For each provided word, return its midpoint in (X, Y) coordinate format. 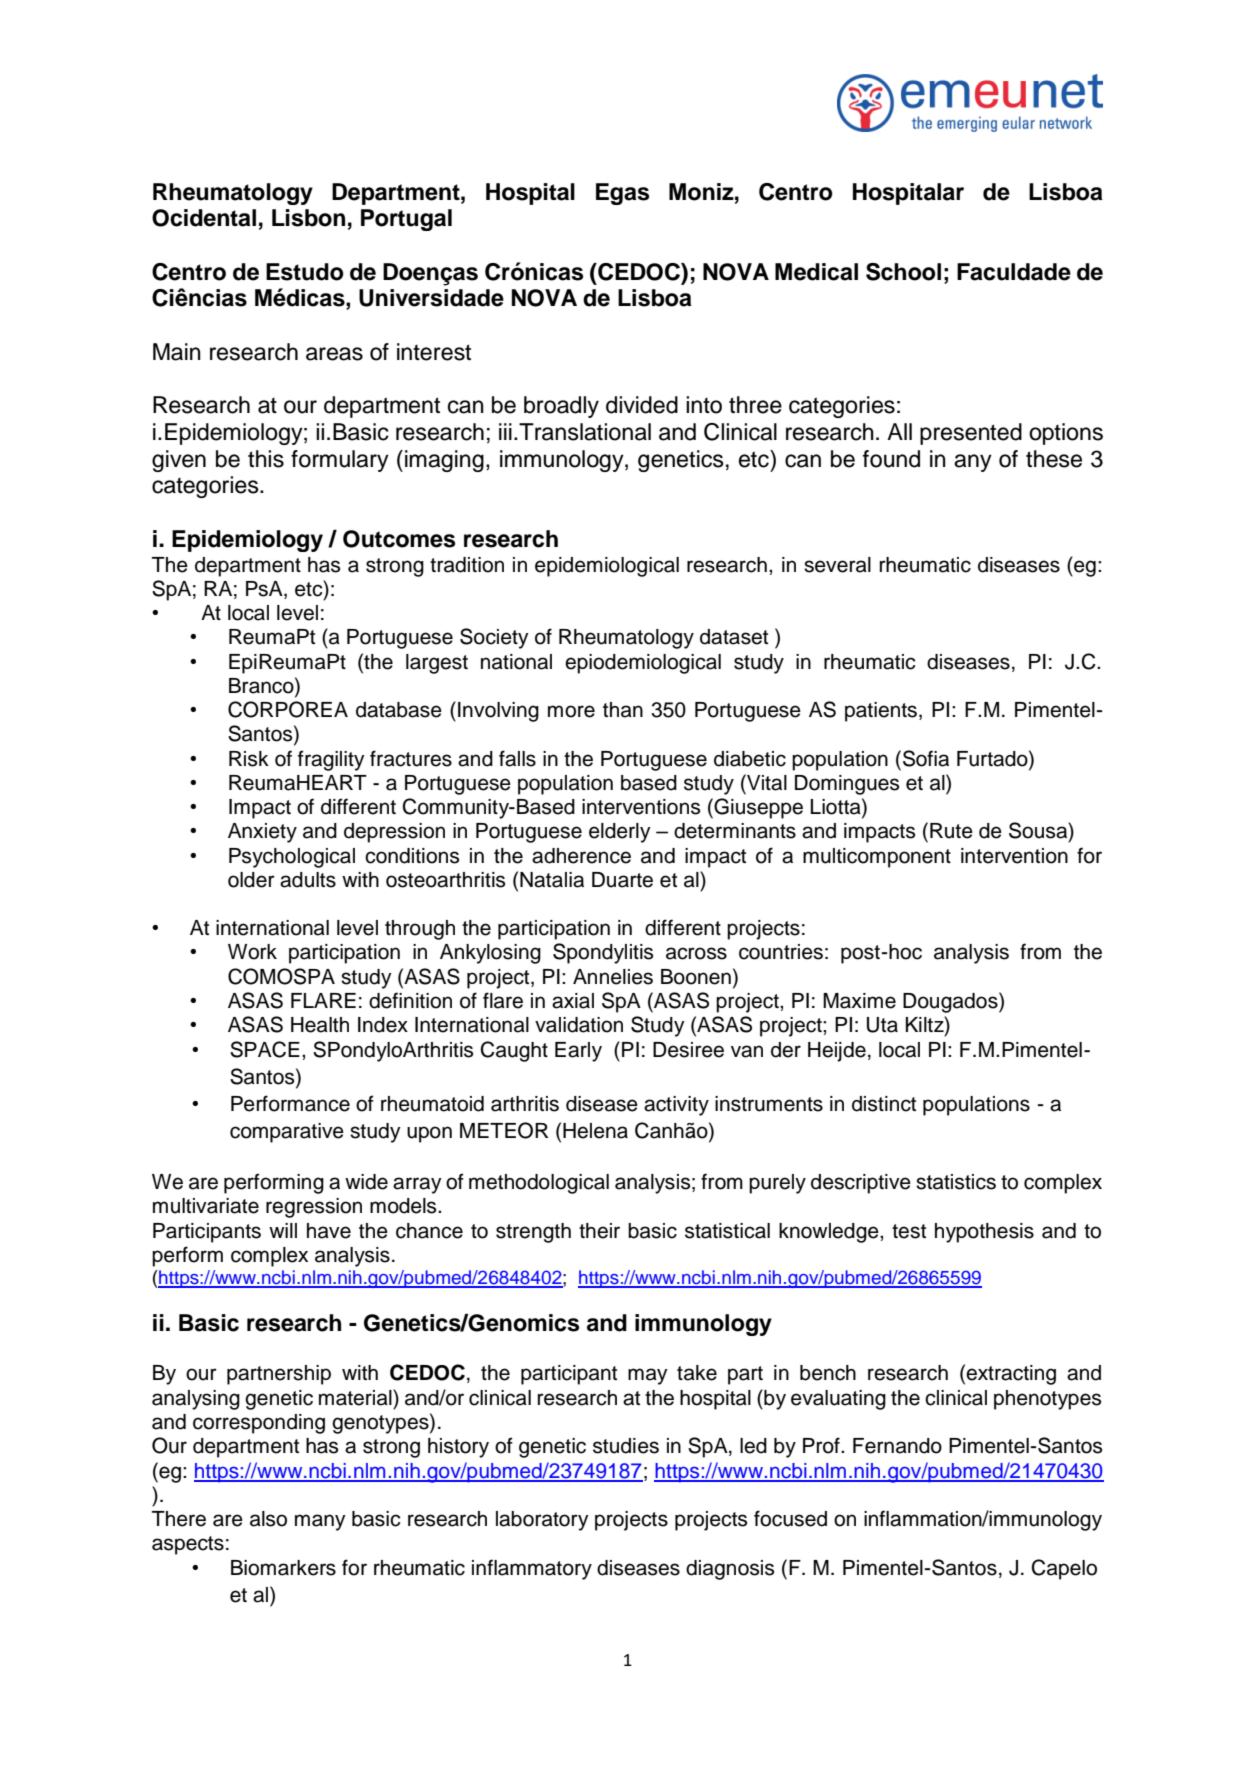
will (283, 1230)
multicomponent (877, 858)
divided (642, 405)
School (903, 272)
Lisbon (308, 218)
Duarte (622, 880)
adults (308, 880)
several (837, 565)
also (268, 1519)
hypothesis (984, 1233)
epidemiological (607, 567)
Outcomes (399, 539)
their (599, 1231)
